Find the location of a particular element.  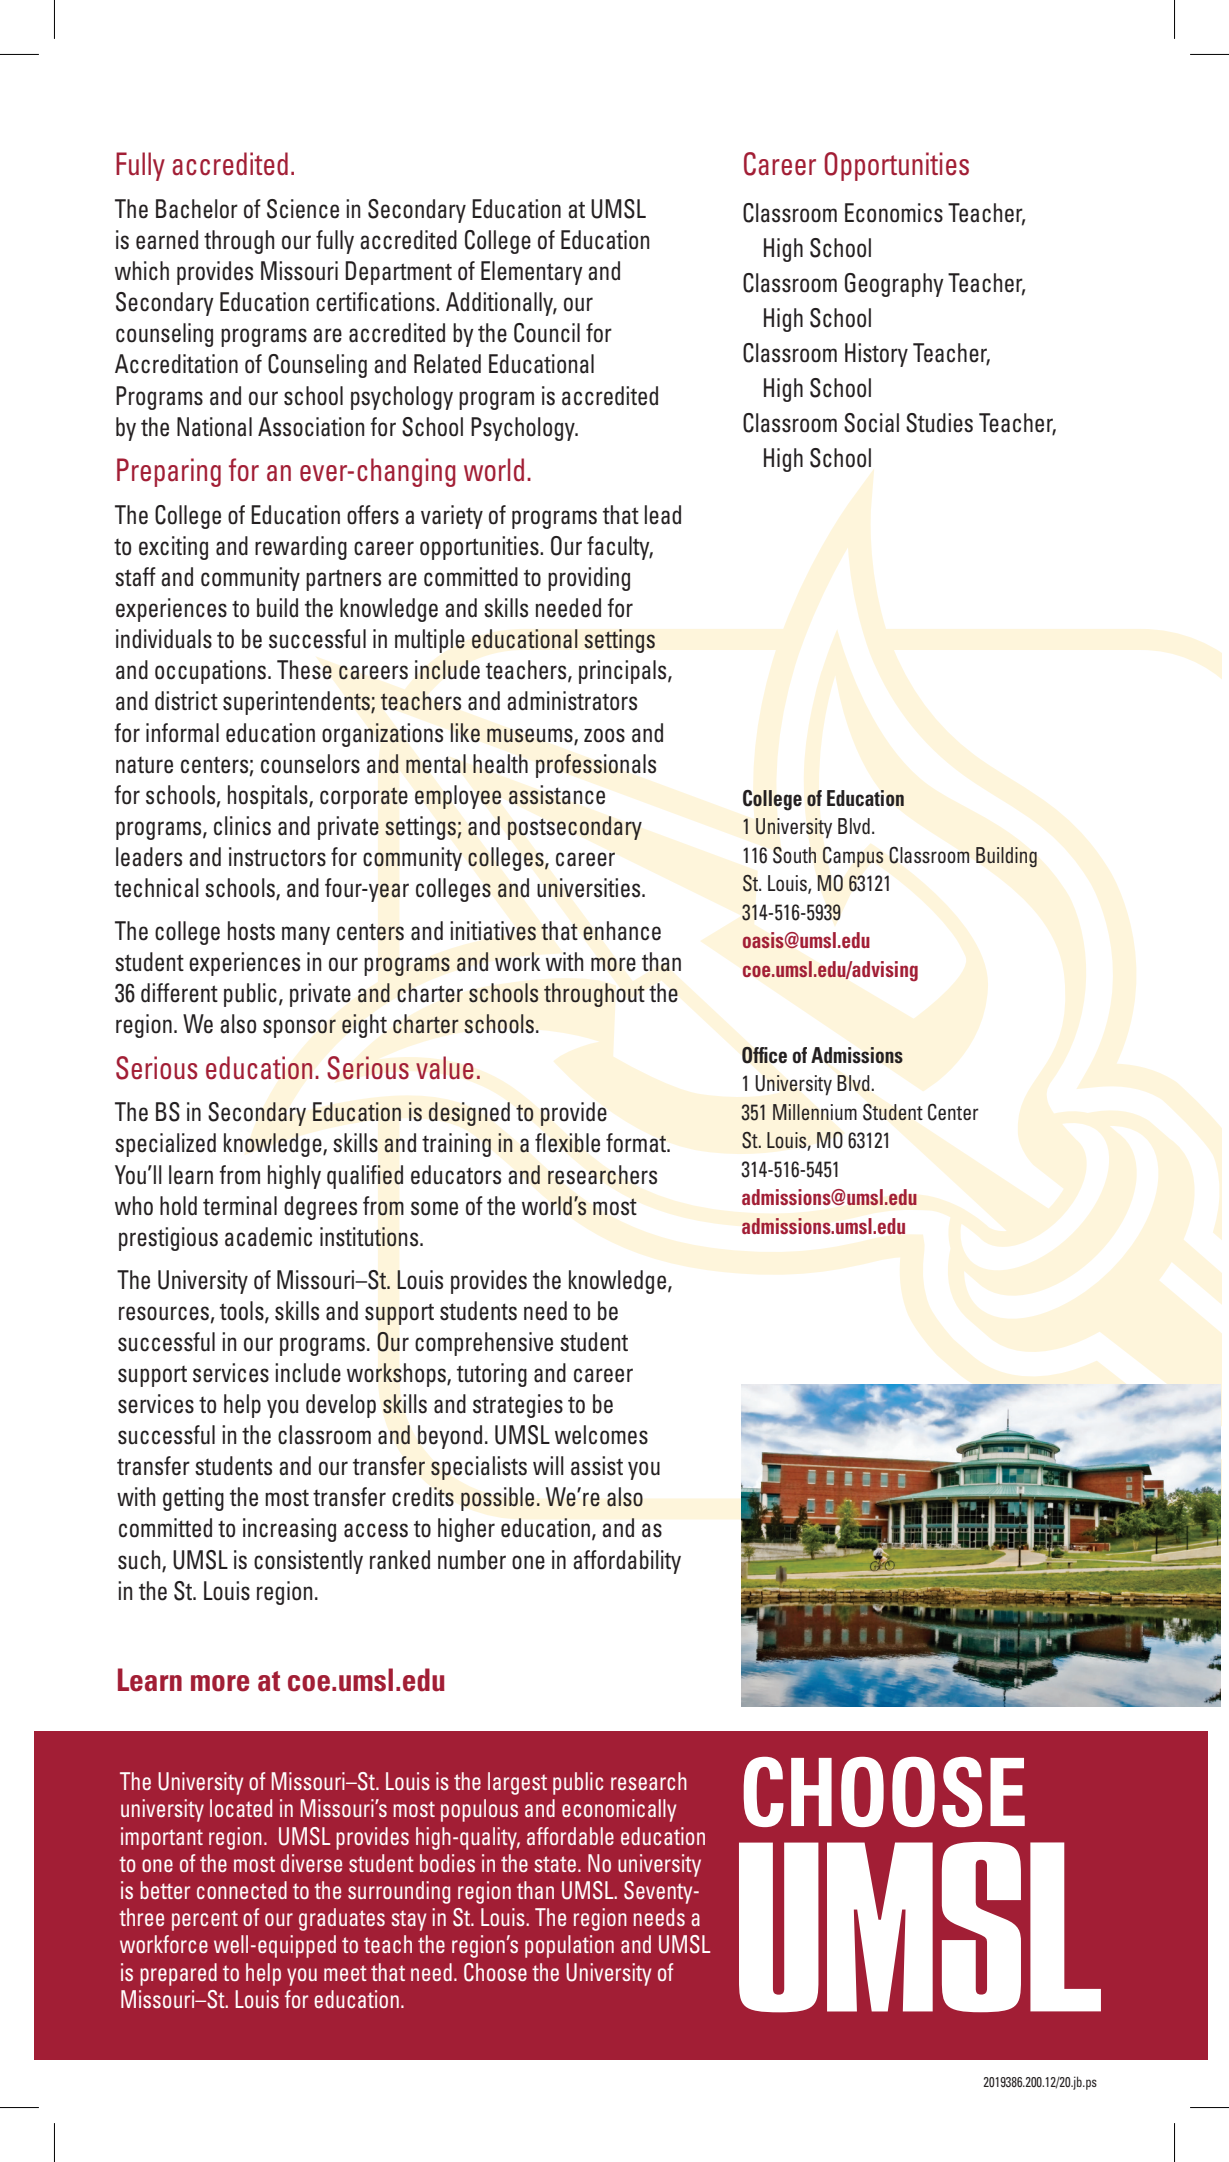

Elementary is located at coordinates (532, 273).
